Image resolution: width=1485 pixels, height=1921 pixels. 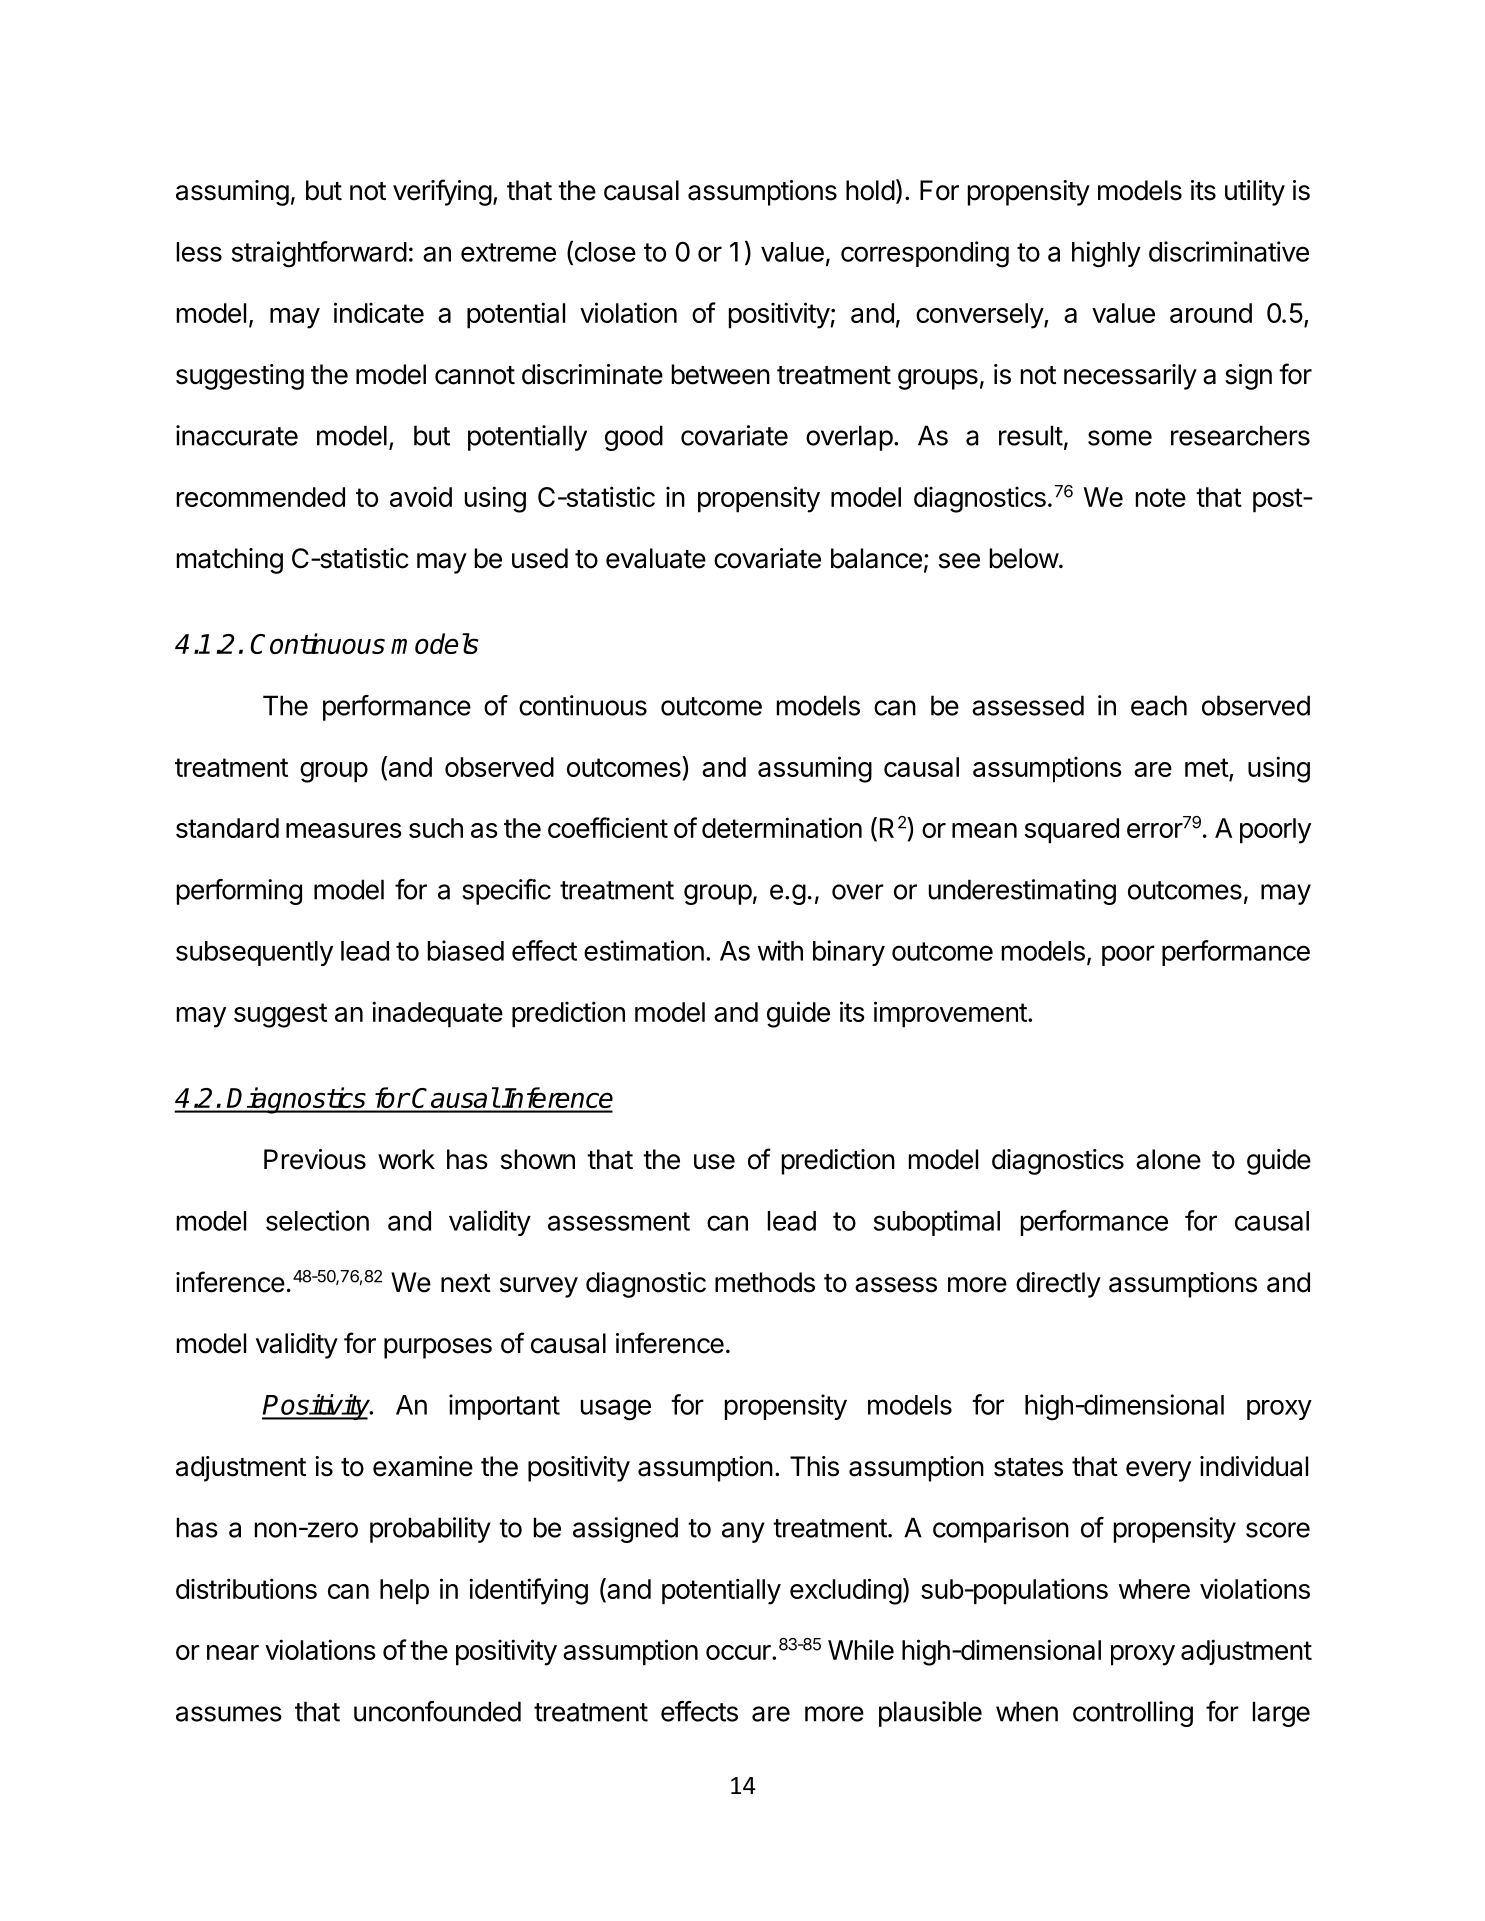 I want to click on discriminative, so click(x=1229, y=251).
